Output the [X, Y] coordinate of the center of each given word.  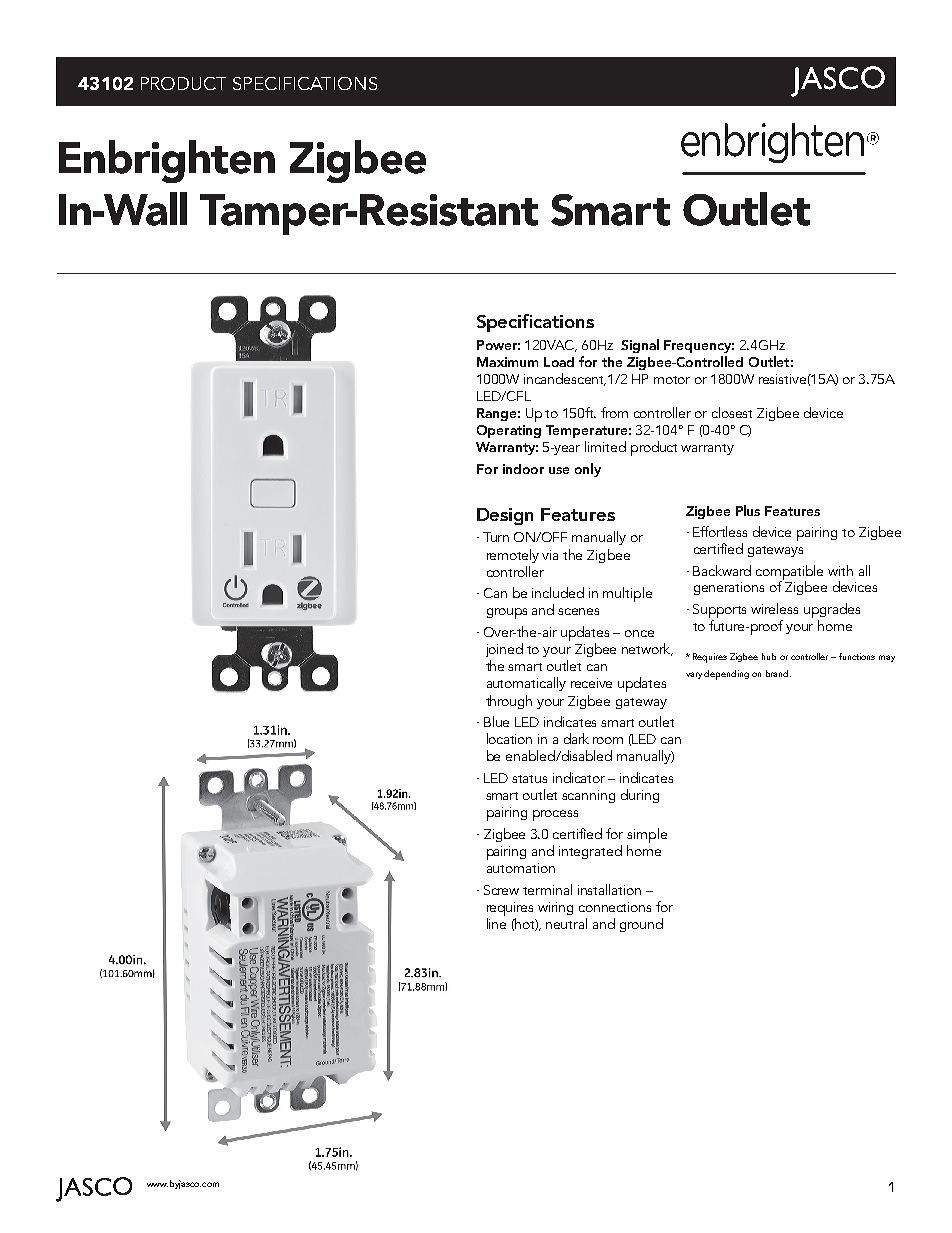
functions [857, 656]
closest [732, 412]
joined [504, 650]
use [559, 470]
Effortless [720, 531]
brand [778, 673]
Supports [719, 611]
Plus [748, 510]
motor [672, 380]
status [529, 779]
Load [559, 362]
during [640, 796]
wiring [555, 908]
